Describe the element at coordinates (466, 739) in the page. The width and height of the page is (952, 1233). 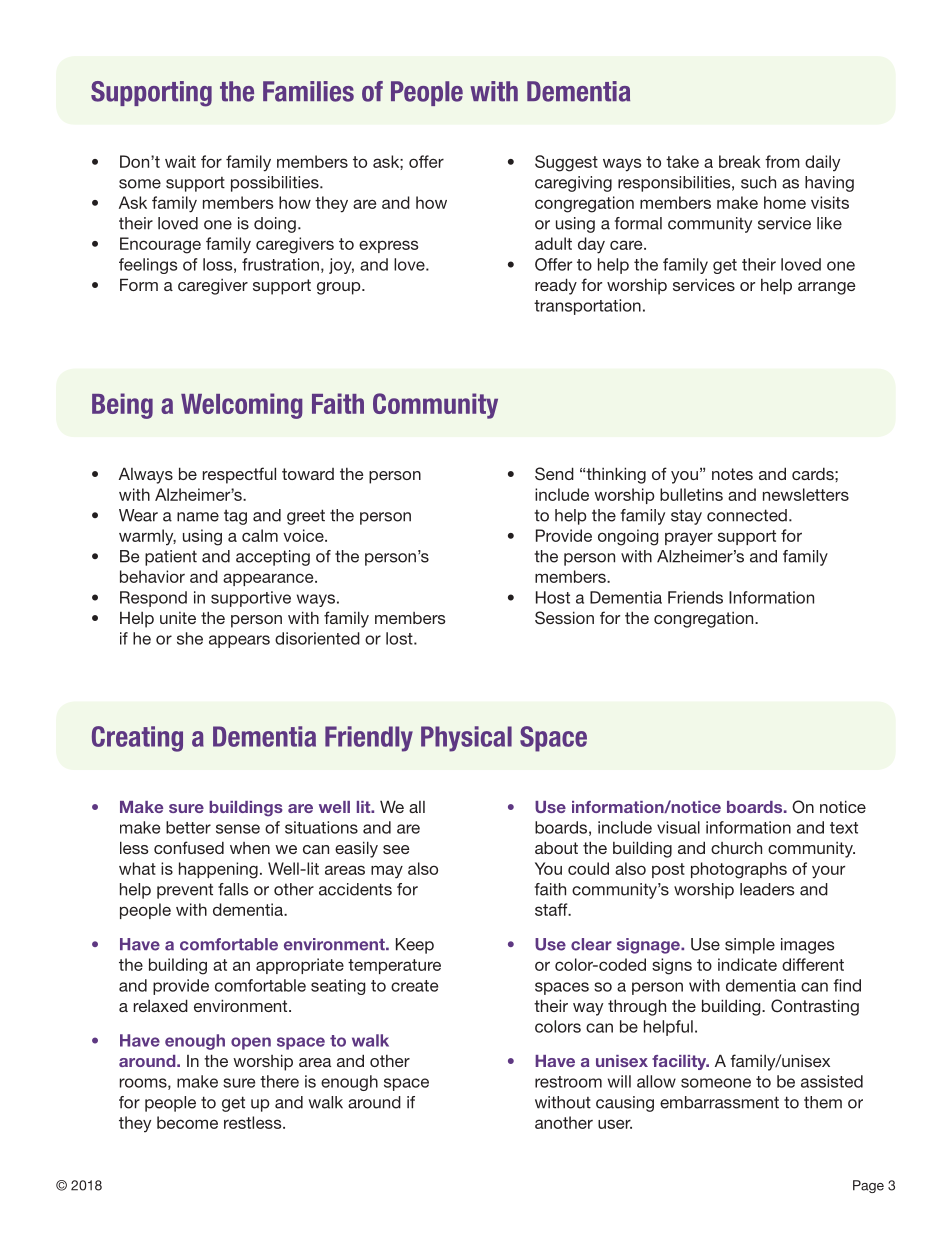
I see `Physical` at that location.
